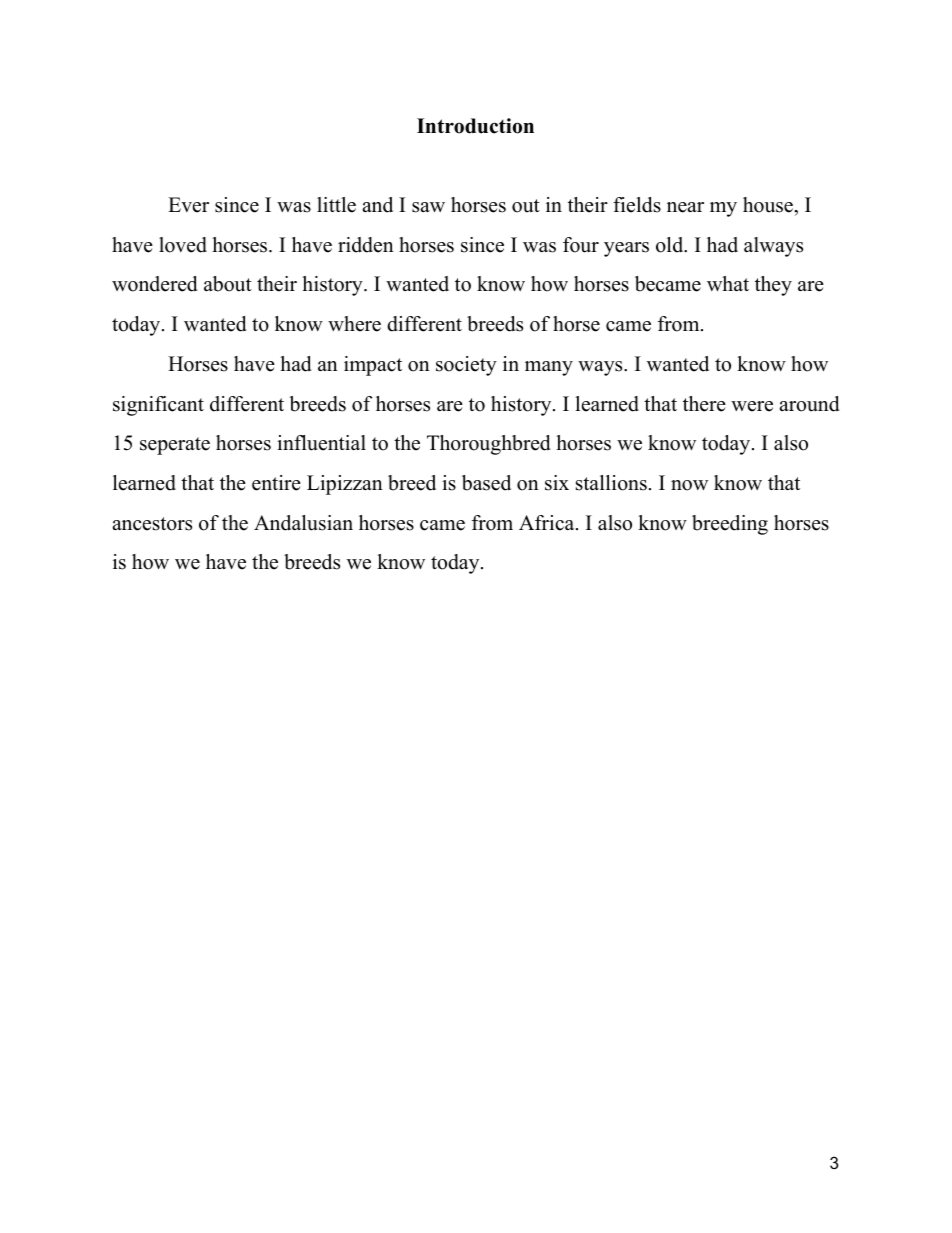  Describe the element at coordinates (548, 523) in the screenshot. I see `Africa` at that location.
